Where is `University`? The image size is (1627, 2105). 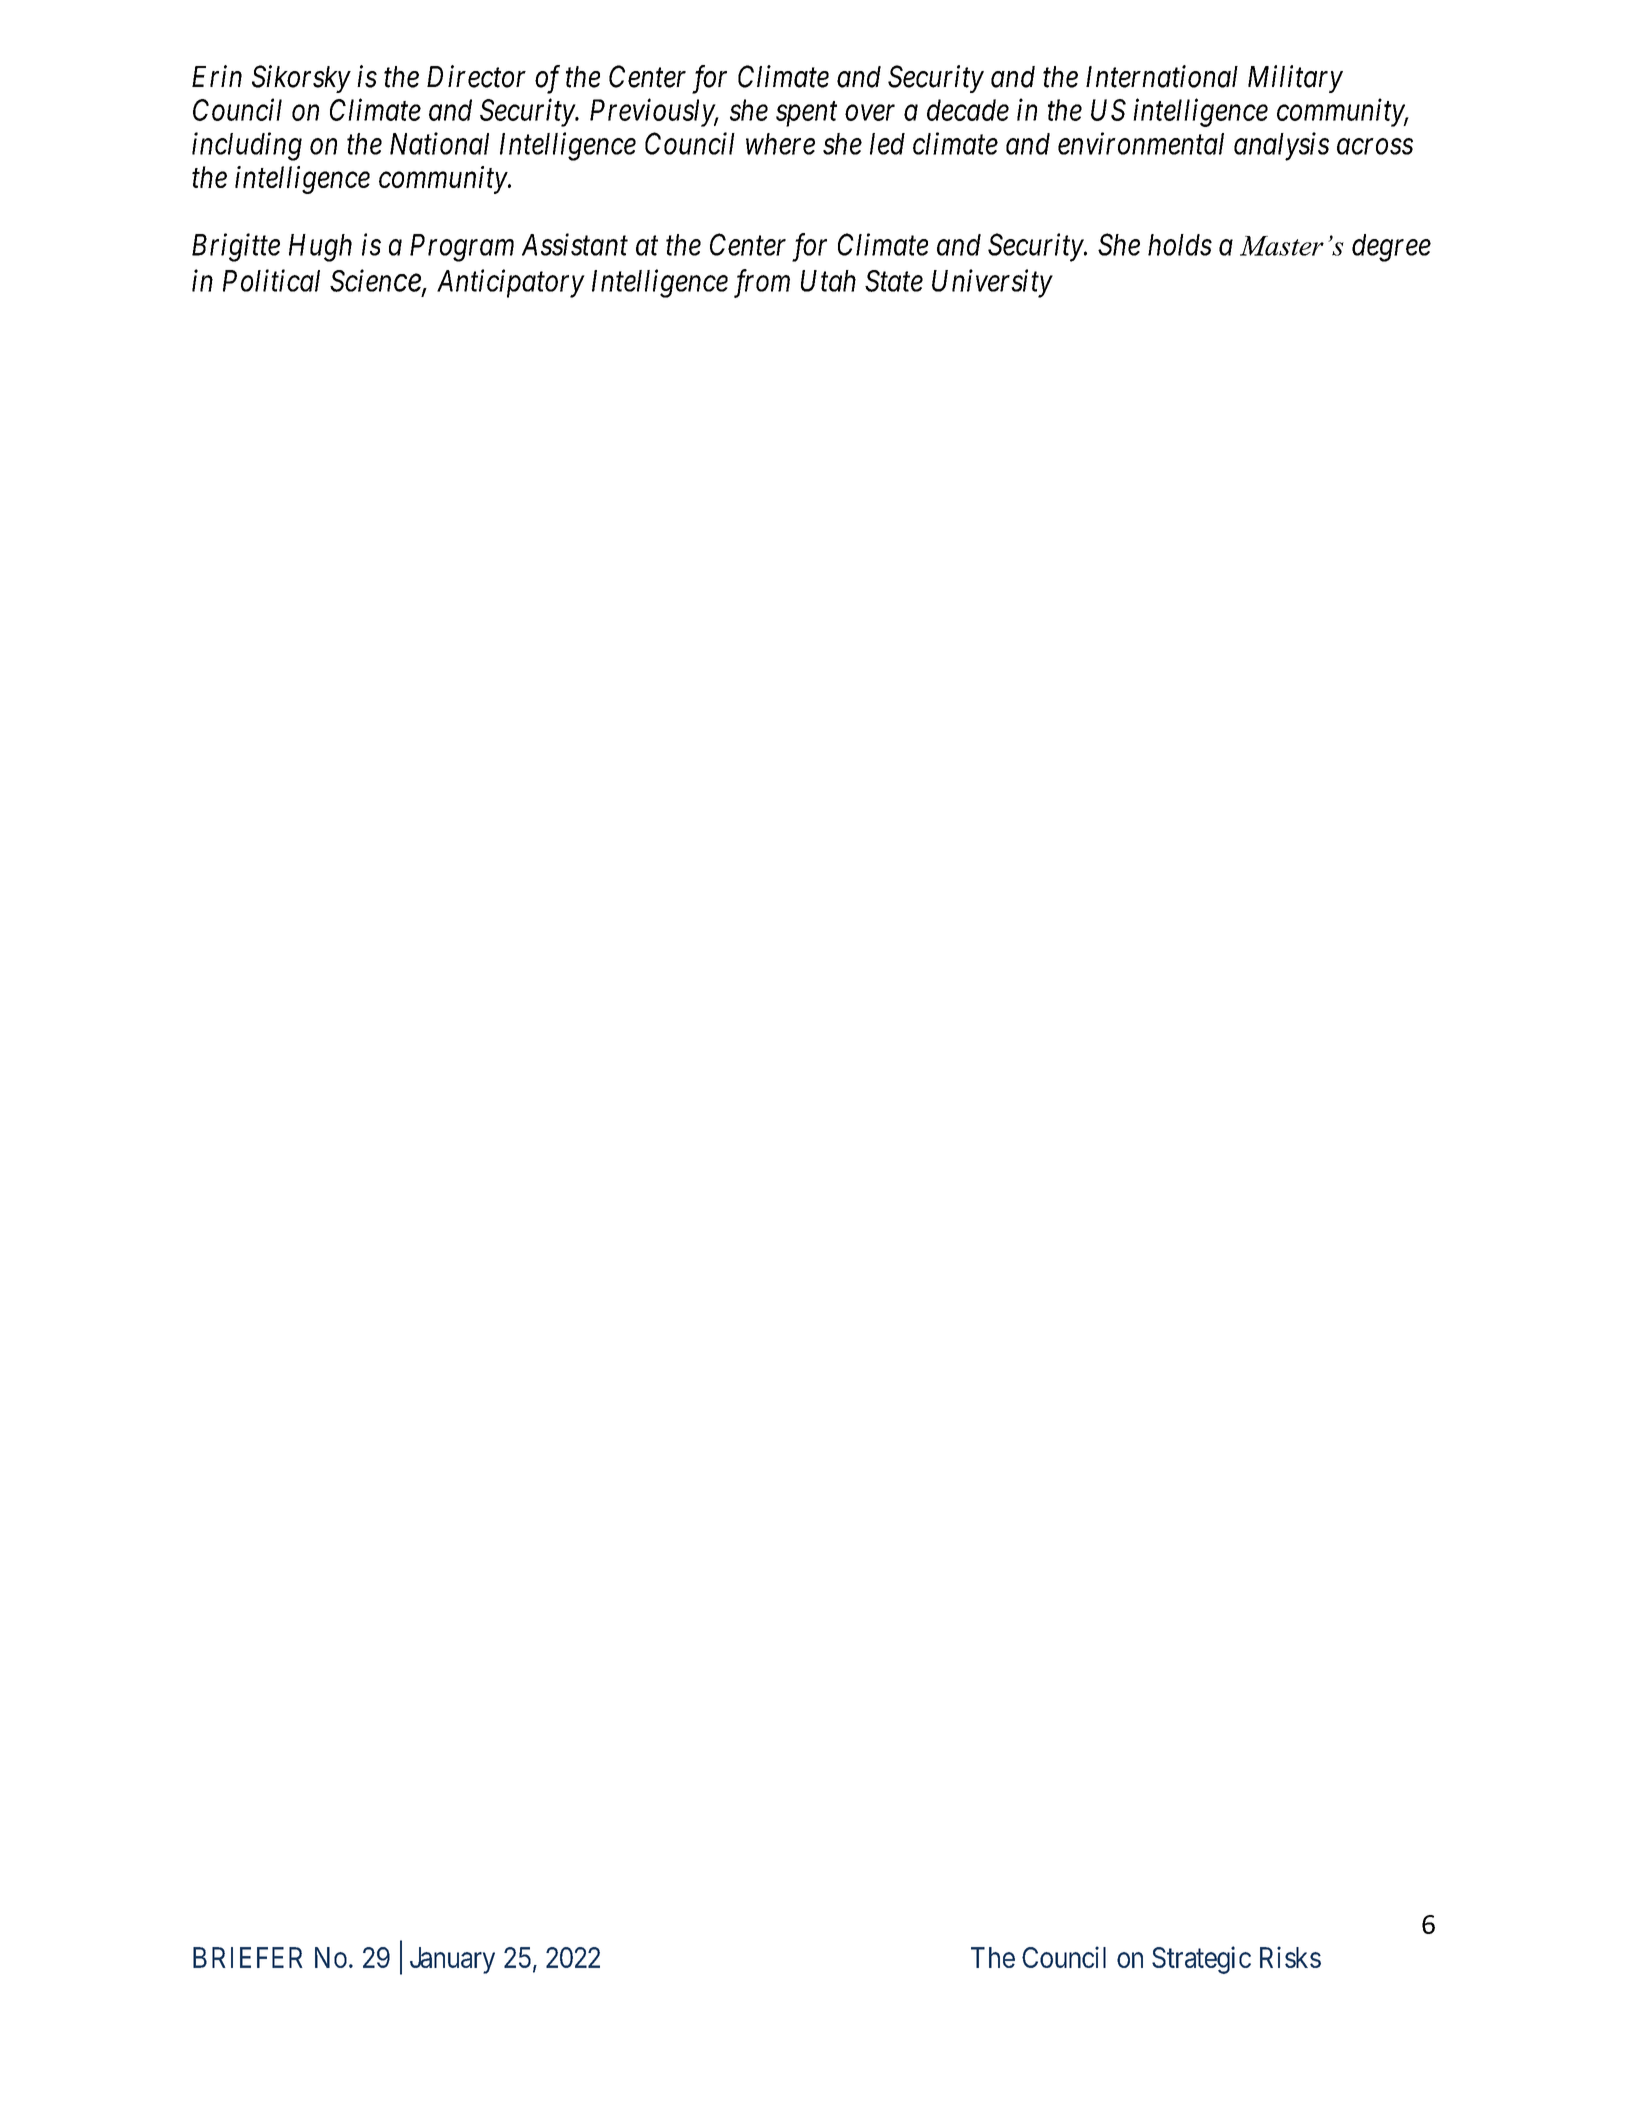 University is located at coordinates (992, 284).
